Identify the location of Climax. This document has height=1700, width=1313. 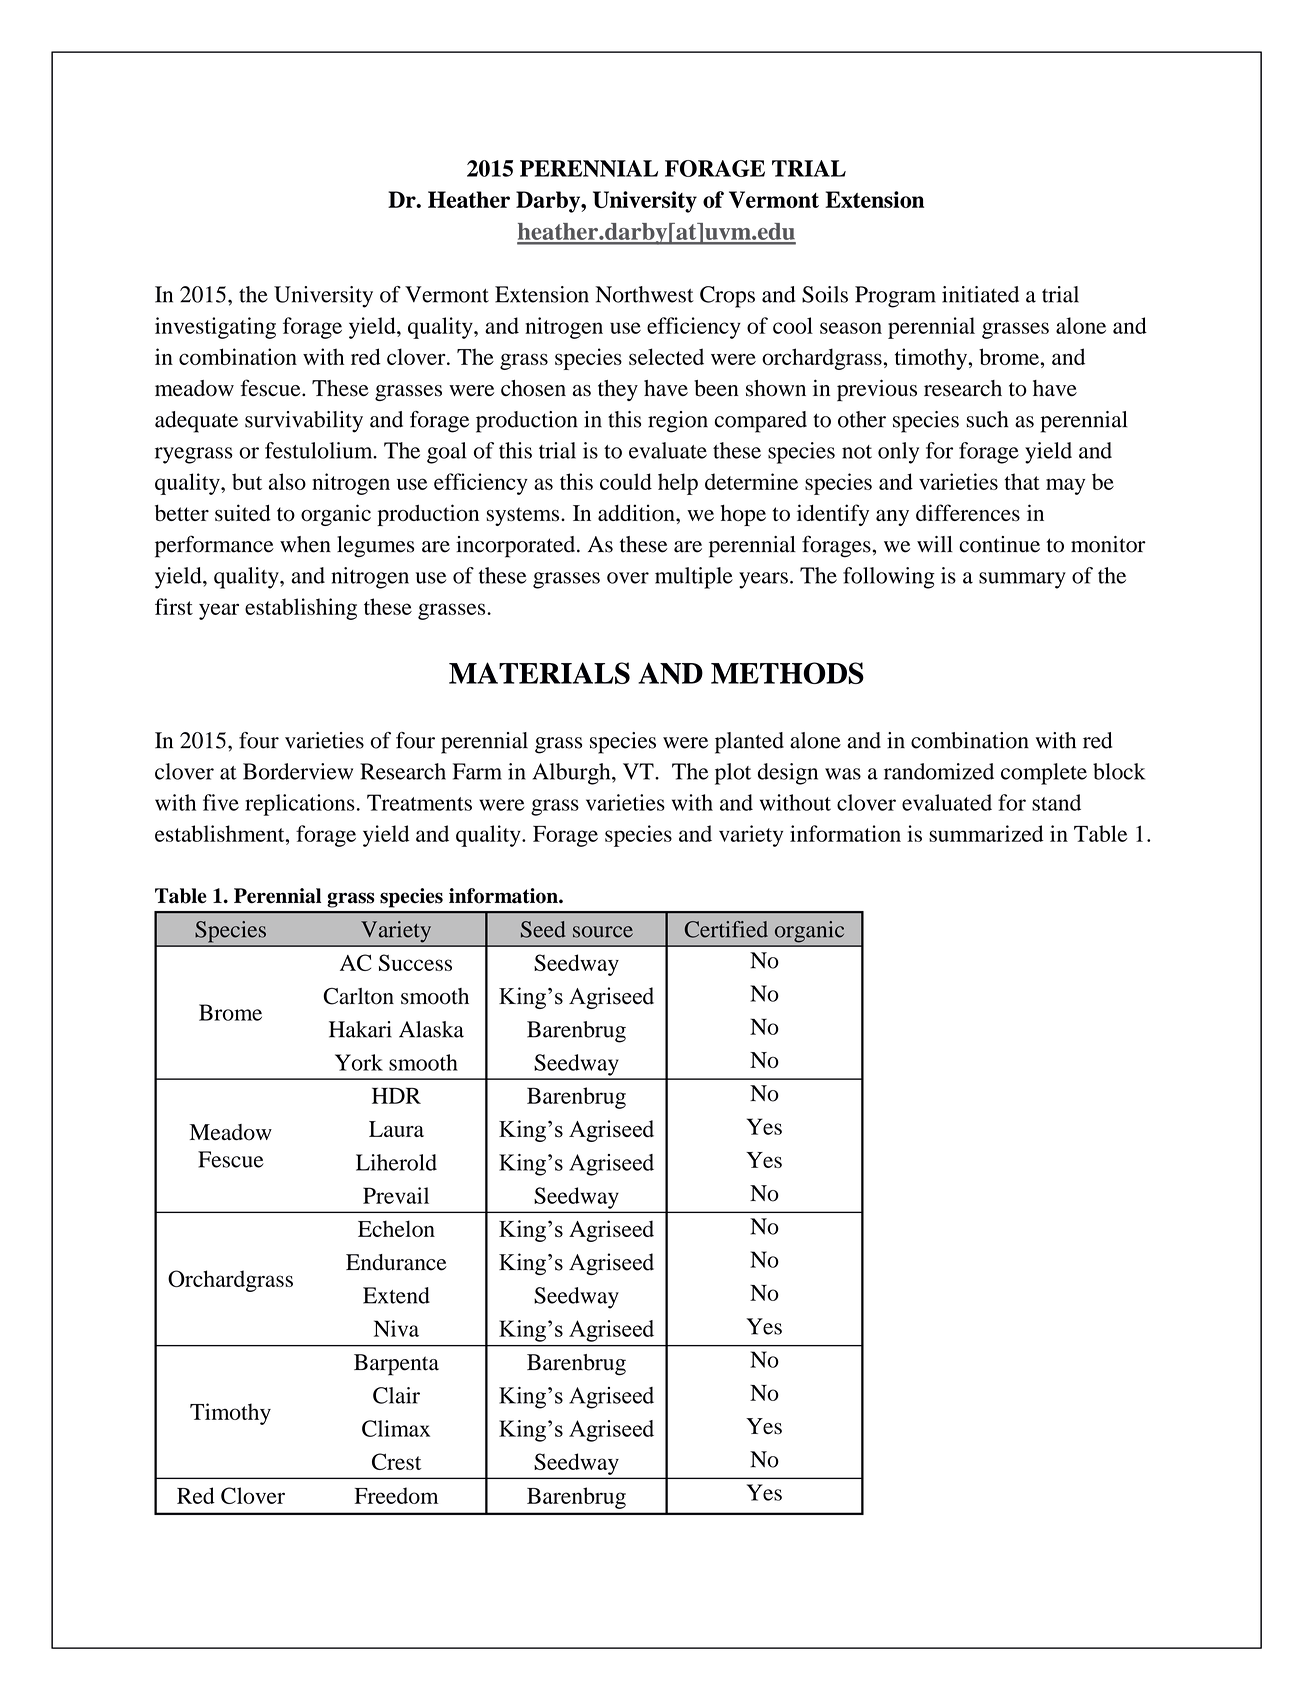
(396, 1428).
